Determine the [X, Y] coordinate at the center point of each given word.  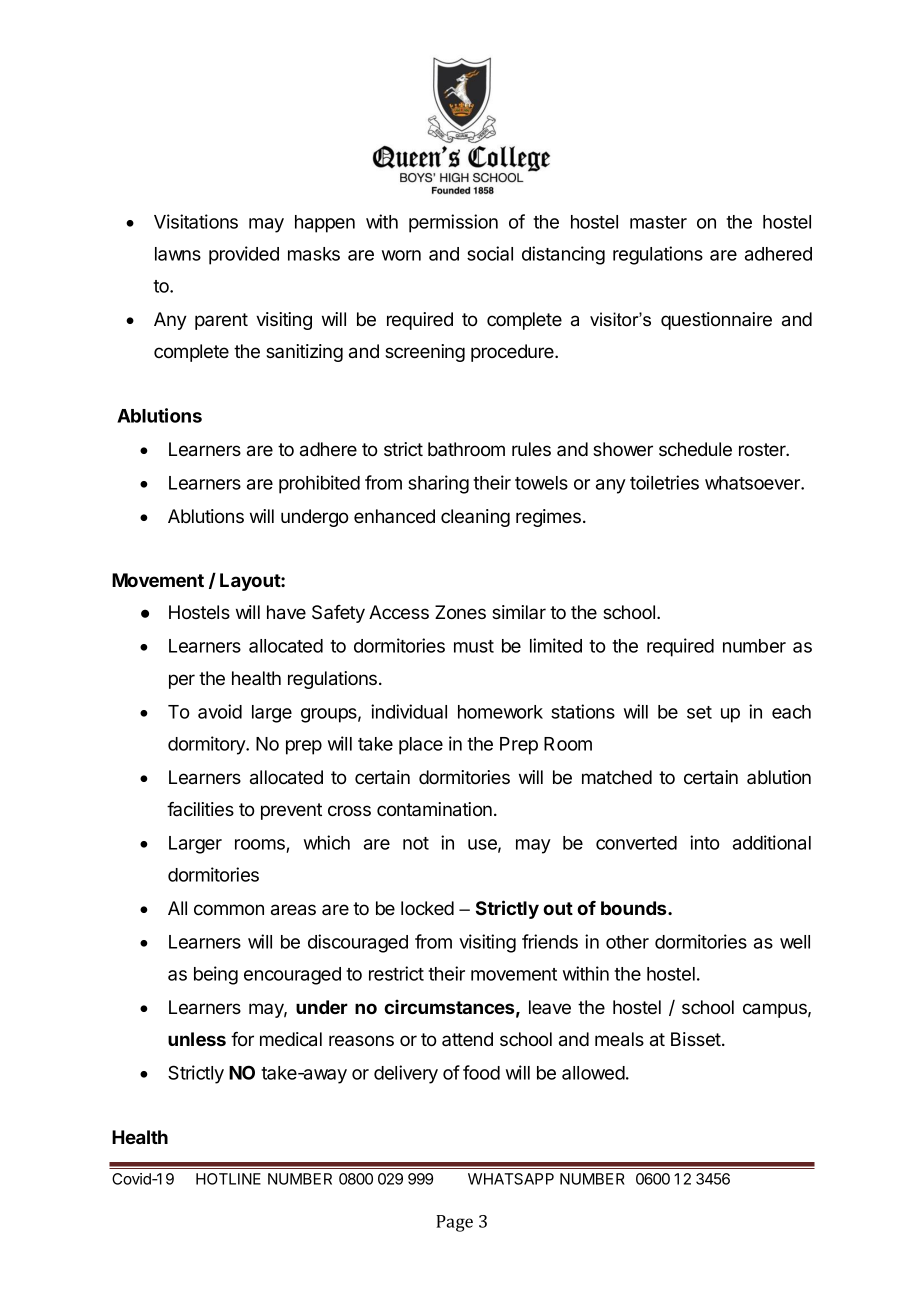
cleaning [475, 518]
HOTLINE [228, 1179]
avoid [220, 711]
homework [500, 712]
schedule [695, 449]
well [795, 942]
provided [244, 255]
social [490, 253]
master [658, 222]
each [791, 712]
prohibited [319, 484]
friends [550, 941]
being [216, 975]
